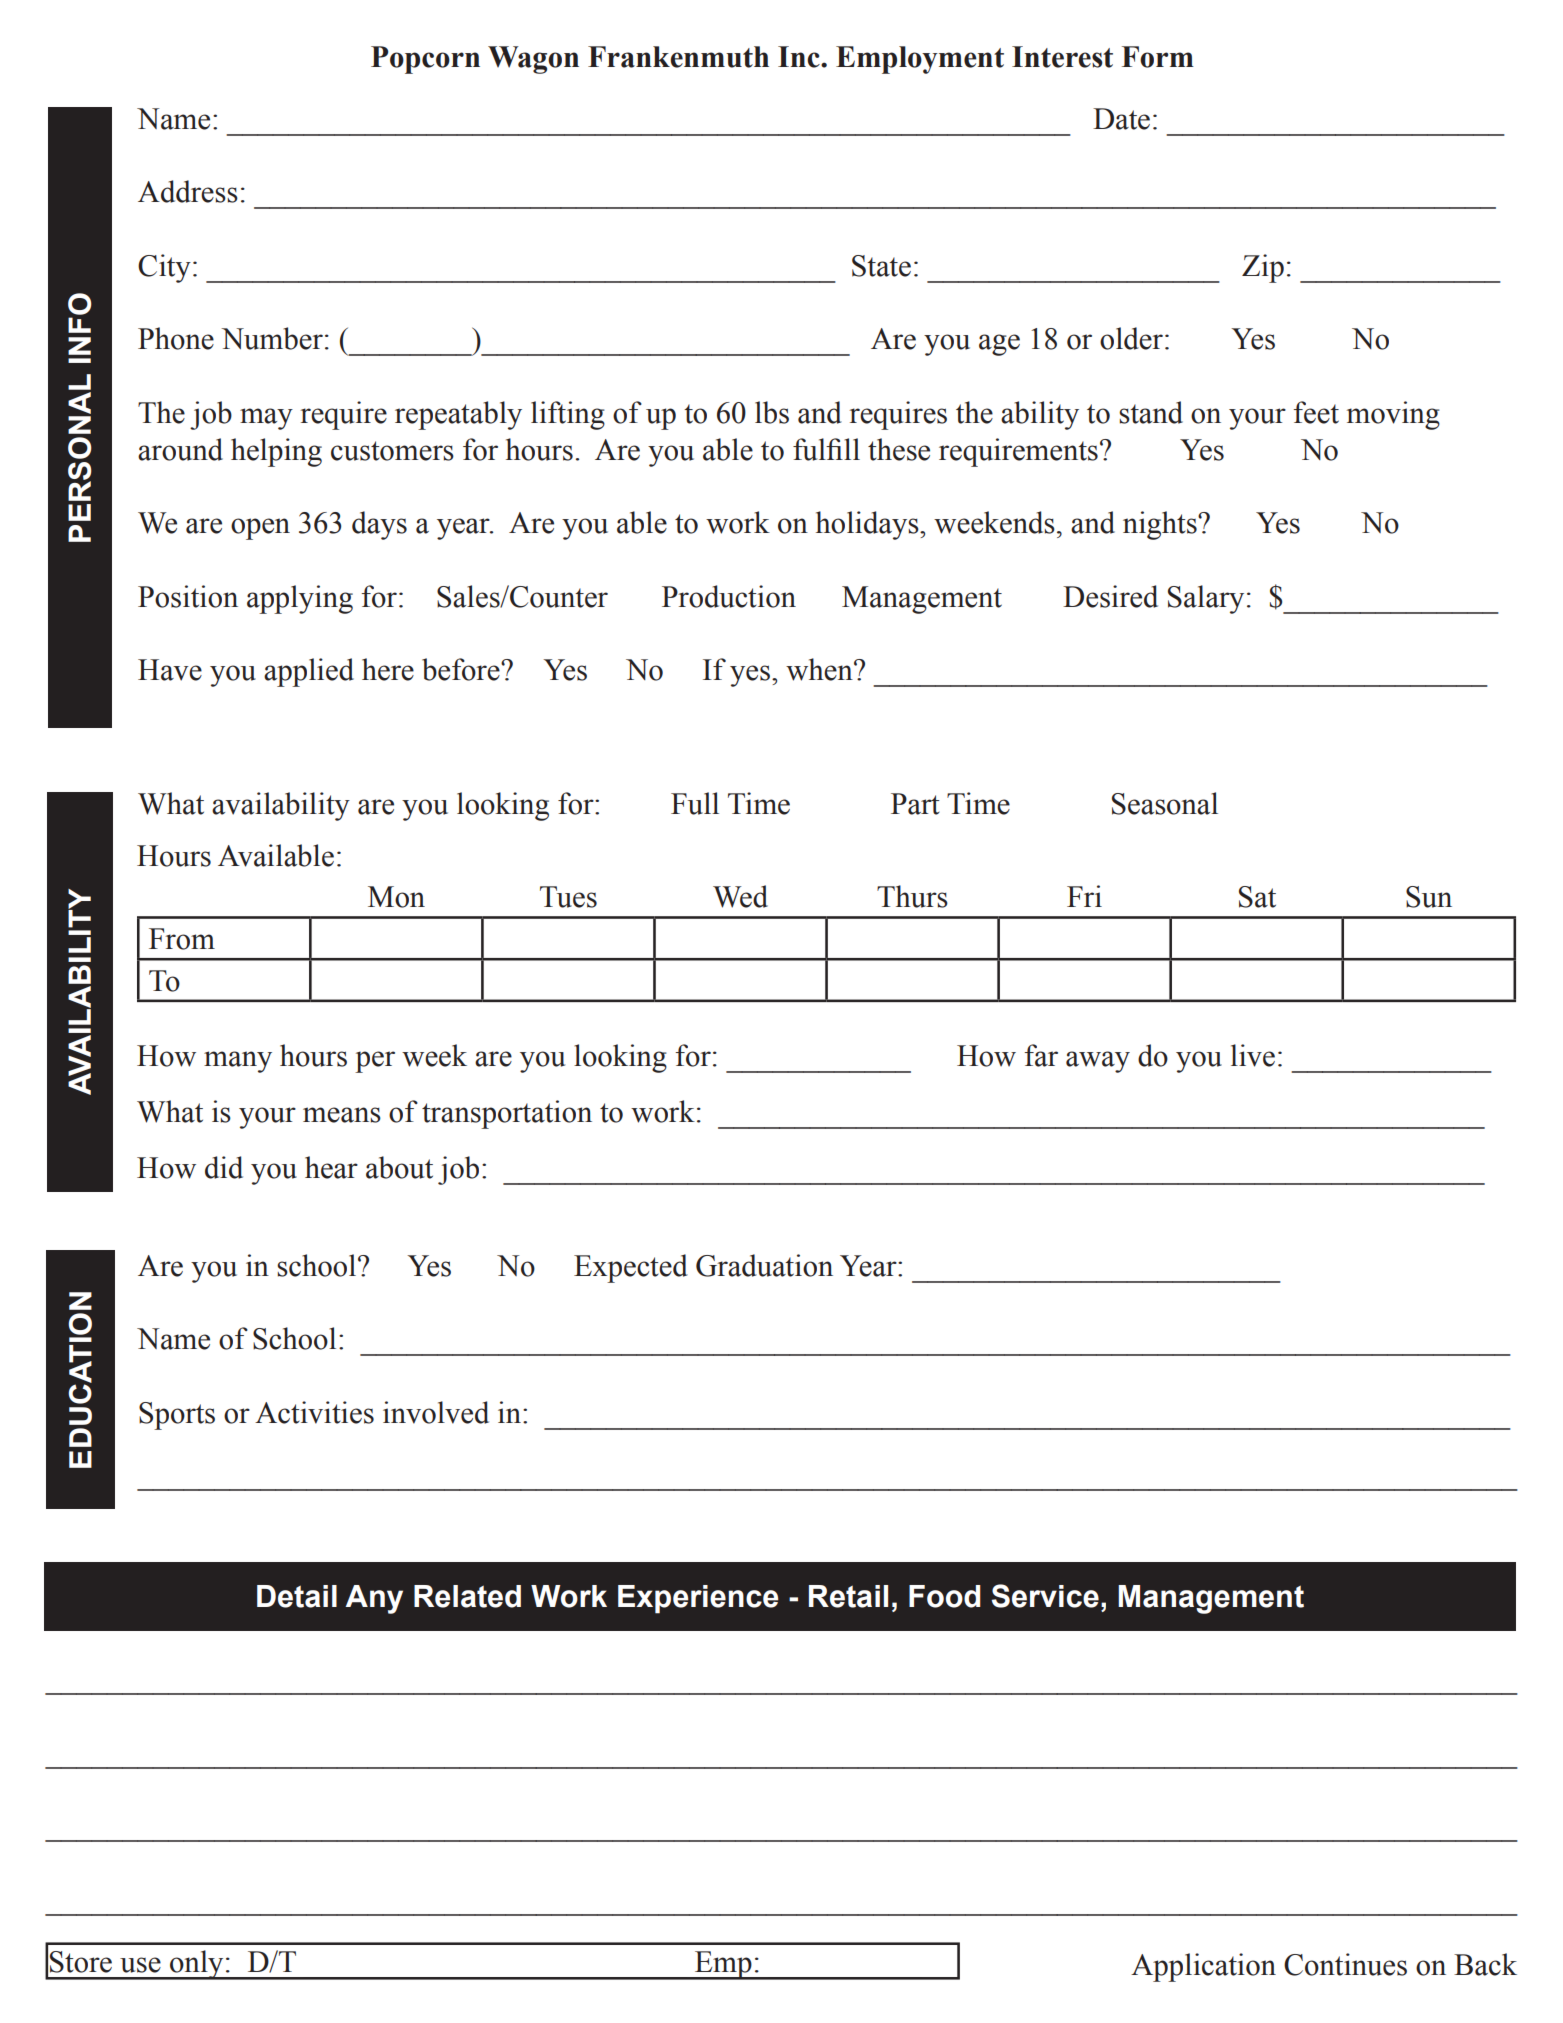  What do you see at coordinates (1253, 1055) in the image?
I see `live` at bounding box center [1253, 1055].
